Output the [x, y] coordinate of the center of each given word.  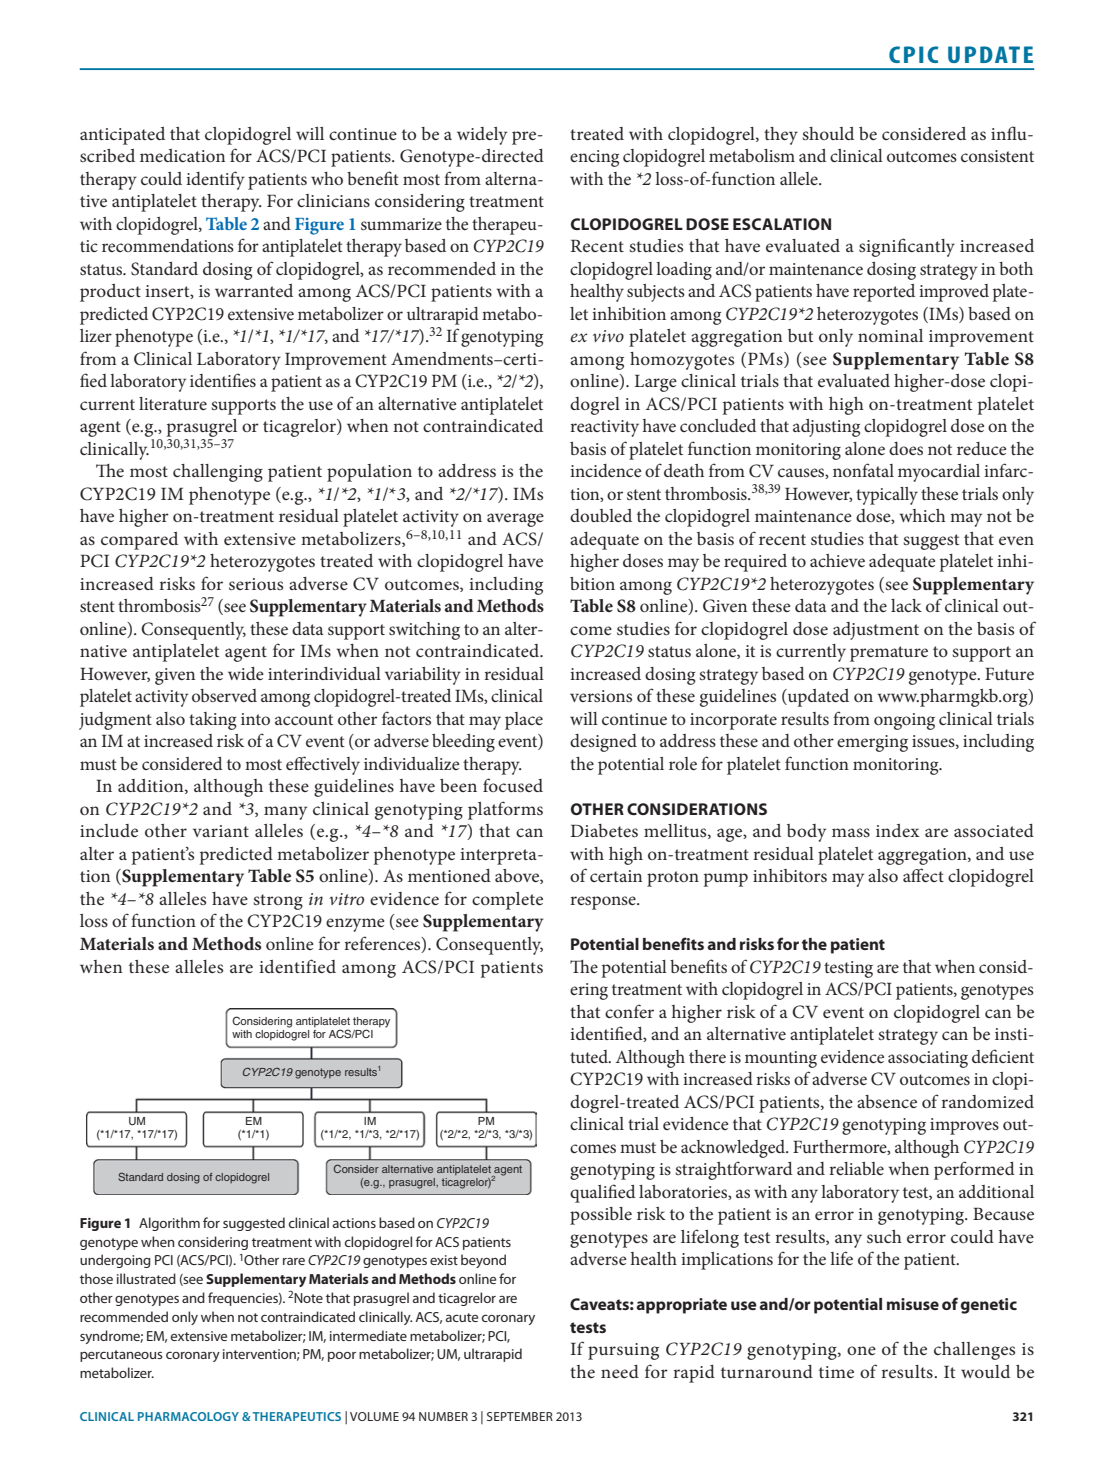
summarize [401, 224]
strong [278, 902]
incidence [605, 470]
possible [601, 1216]
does [906, 448]
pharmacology [188, 1416]
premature [889, 654]
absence [887, 1101]
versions [601, 696]
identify [215, 180]
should [828, 133]
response [604, 903]
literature [173, 403]
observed [224, 695]
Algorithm [169, 1224]
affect [923, 875]
